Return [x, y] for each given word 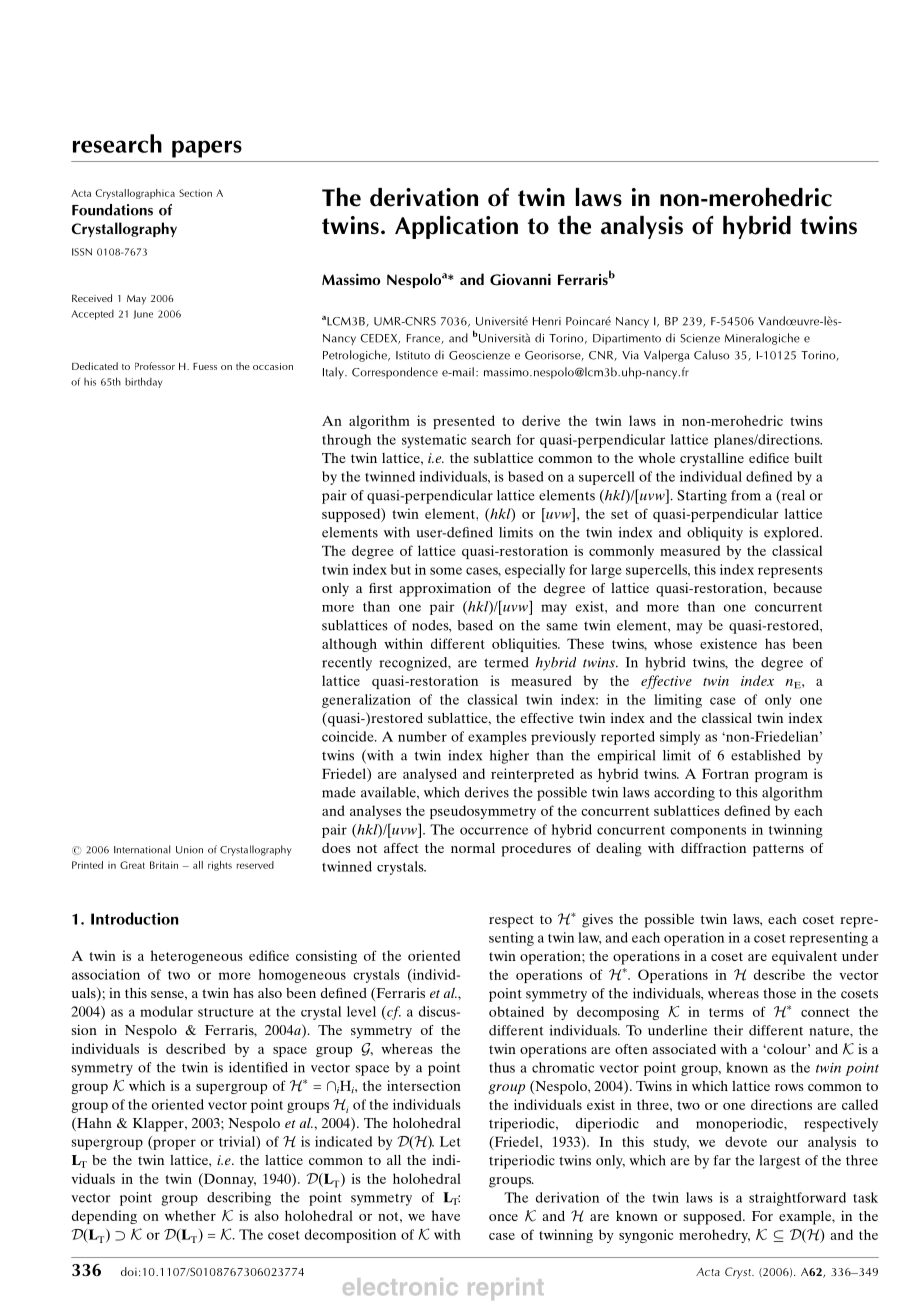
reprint [505, 1289]
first [380, 588]
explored [792, 534]
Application [456, 227]
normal [473, 848]
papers [207, 149]
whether [190, 1215]
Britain [164, 865]
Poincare [588, 321]
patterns [778, 850]
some [446, 571]
